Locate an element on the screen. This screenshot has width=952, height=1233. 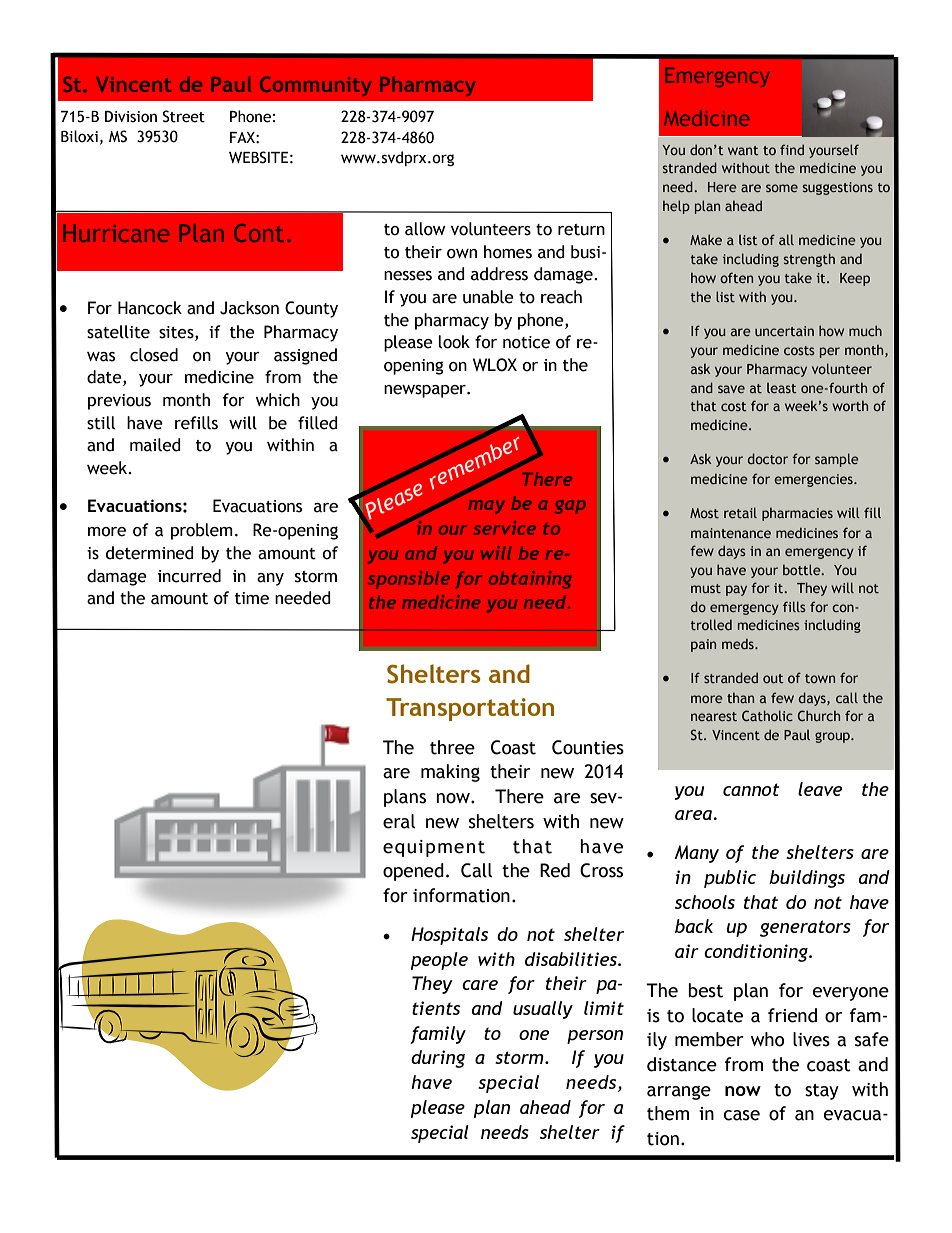
during is located at coordinates (438, 1059).
